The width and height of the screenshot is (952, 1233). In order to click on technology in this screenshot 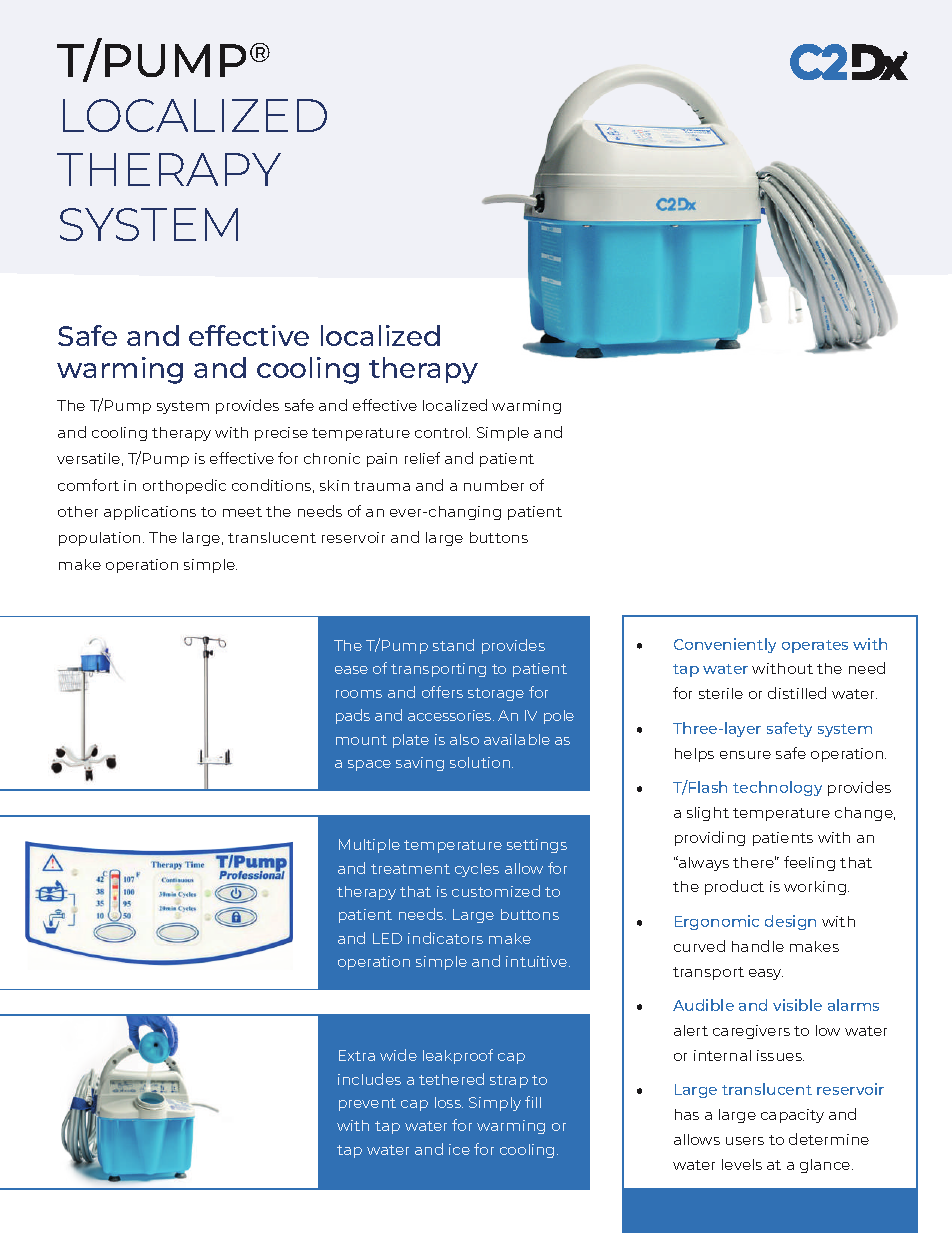, I will do `click(777, 788)`.
